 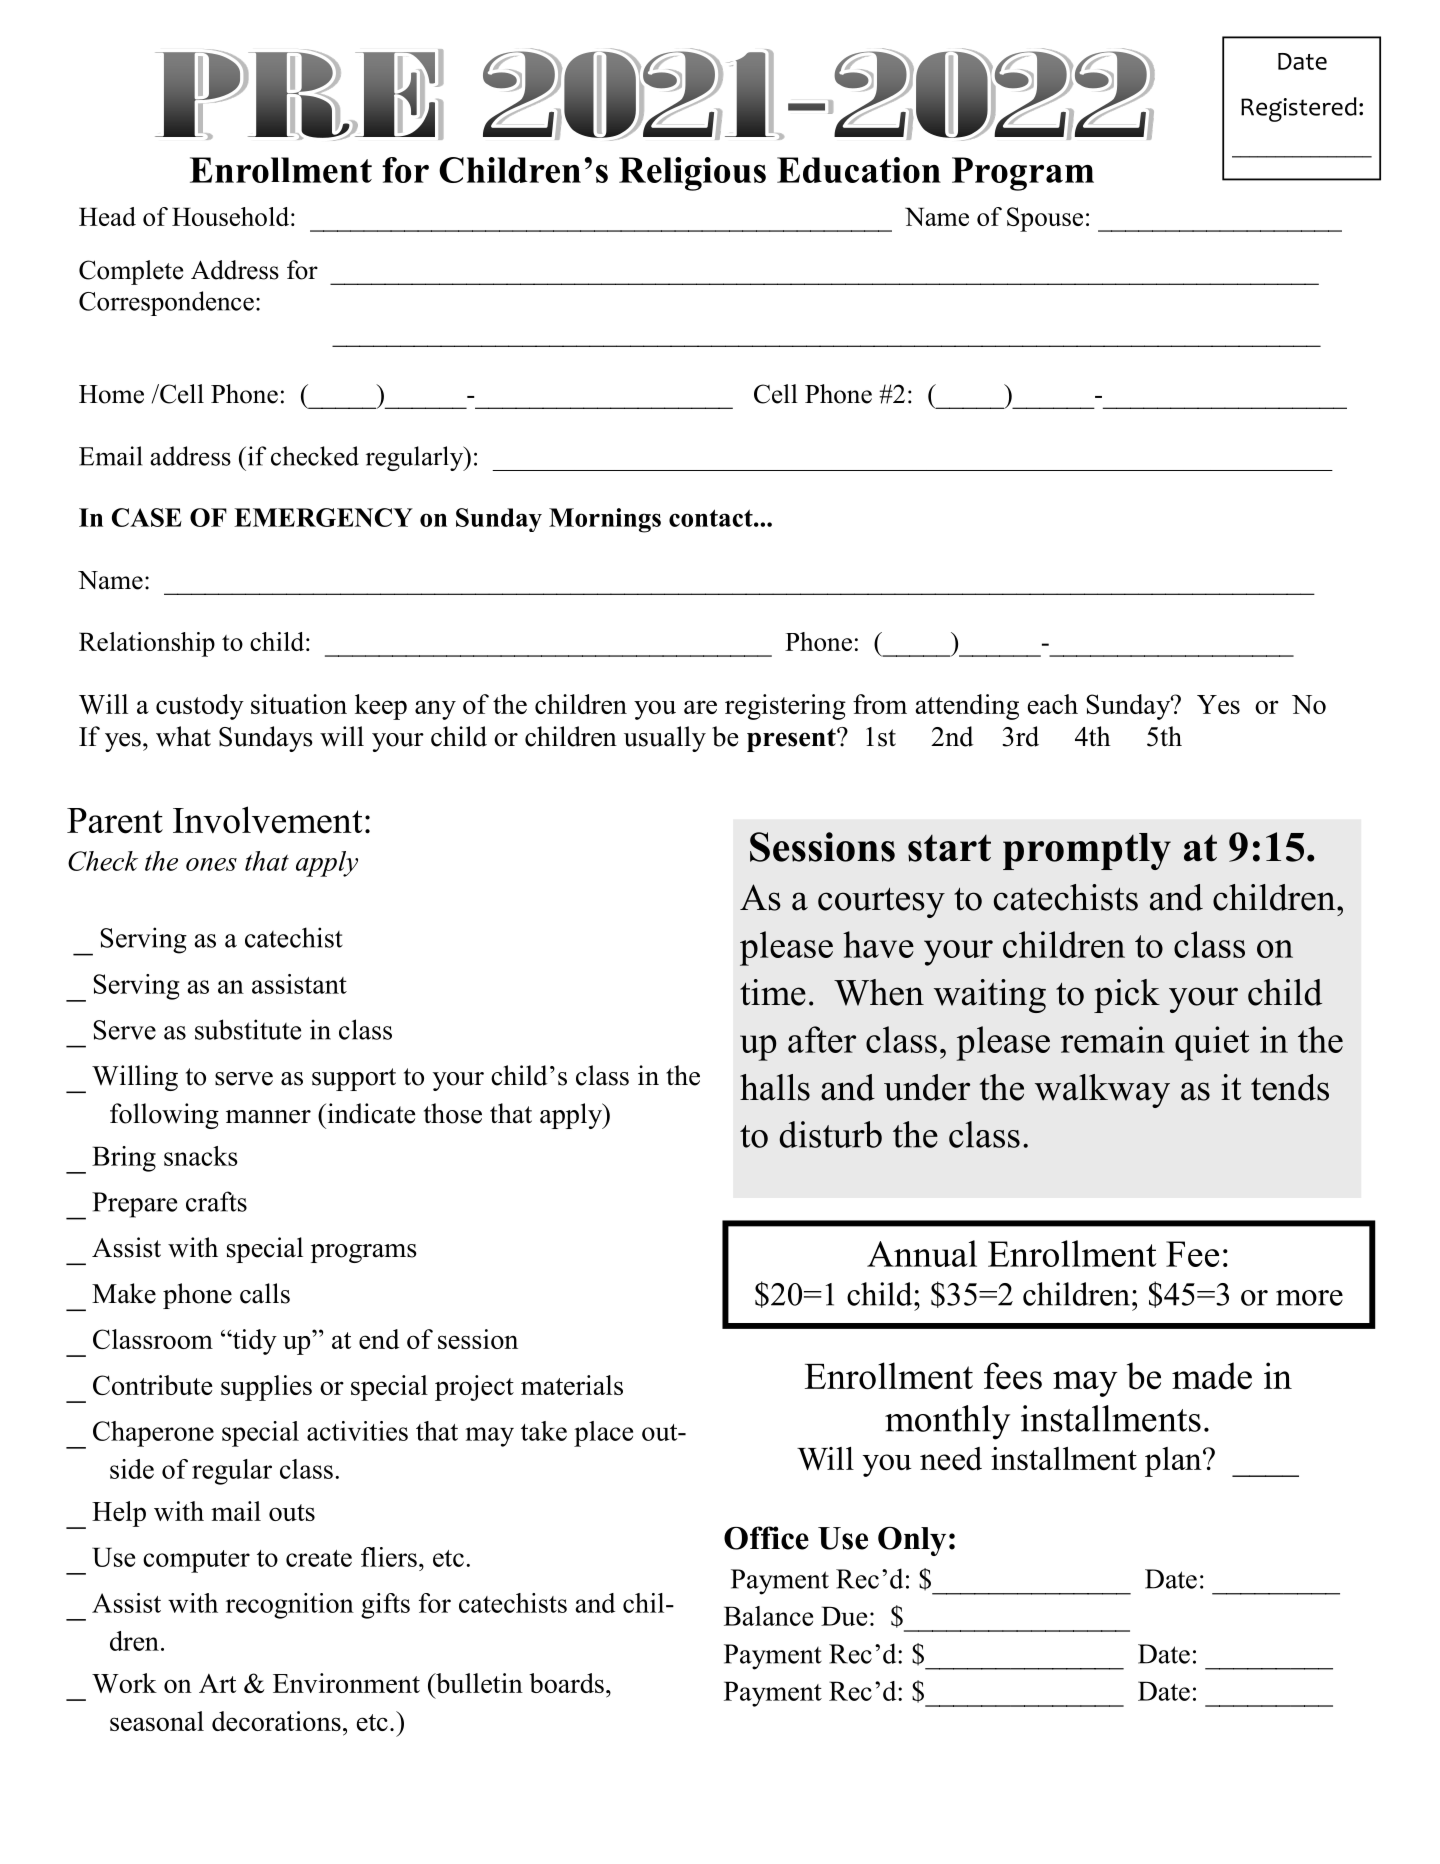 I want to click on Spouse, so click(x=1045, y=219).
